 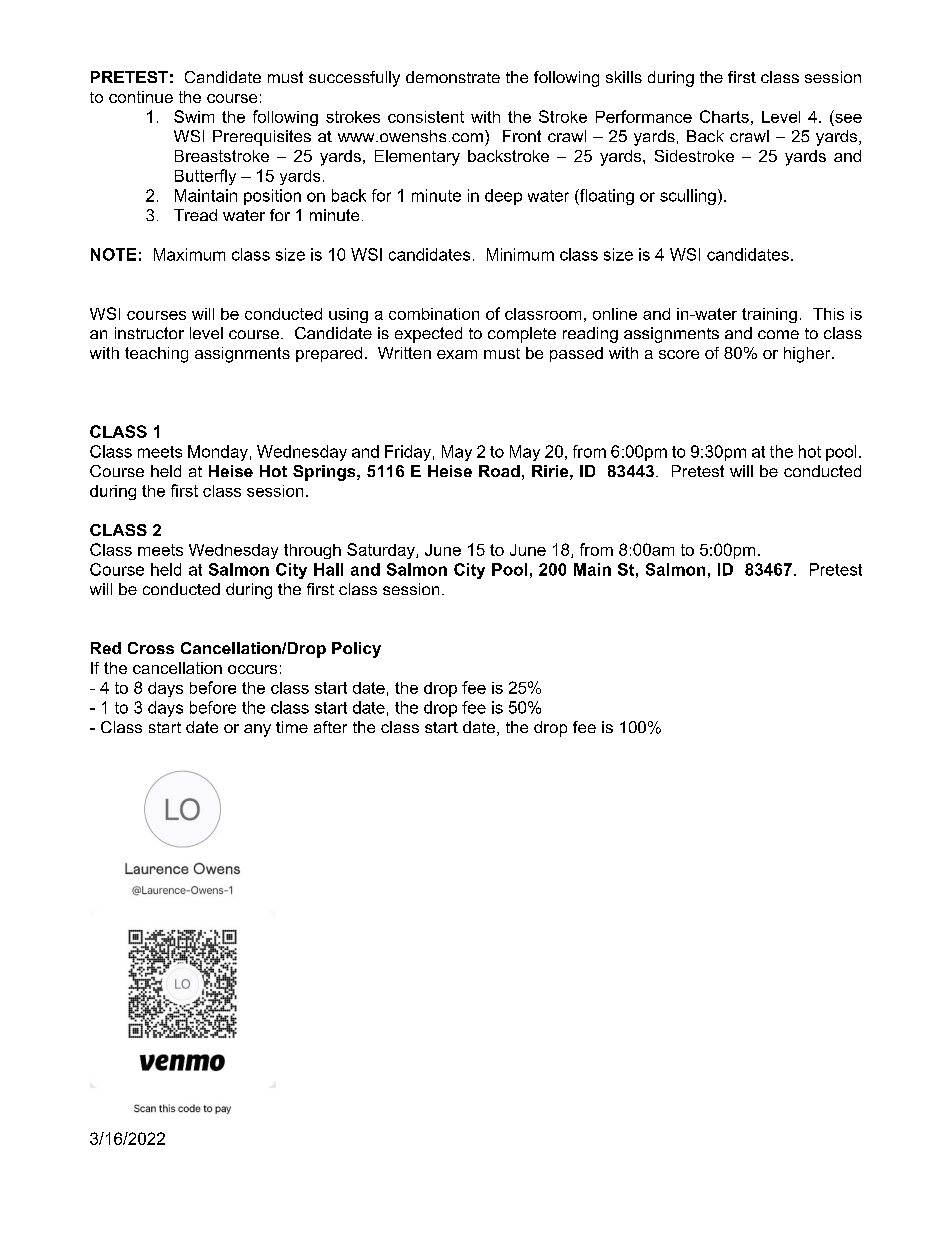 What do you see at coordinates (194, 116) in the screenshot?
I see `Swim` at bounding box center [194, 116].
